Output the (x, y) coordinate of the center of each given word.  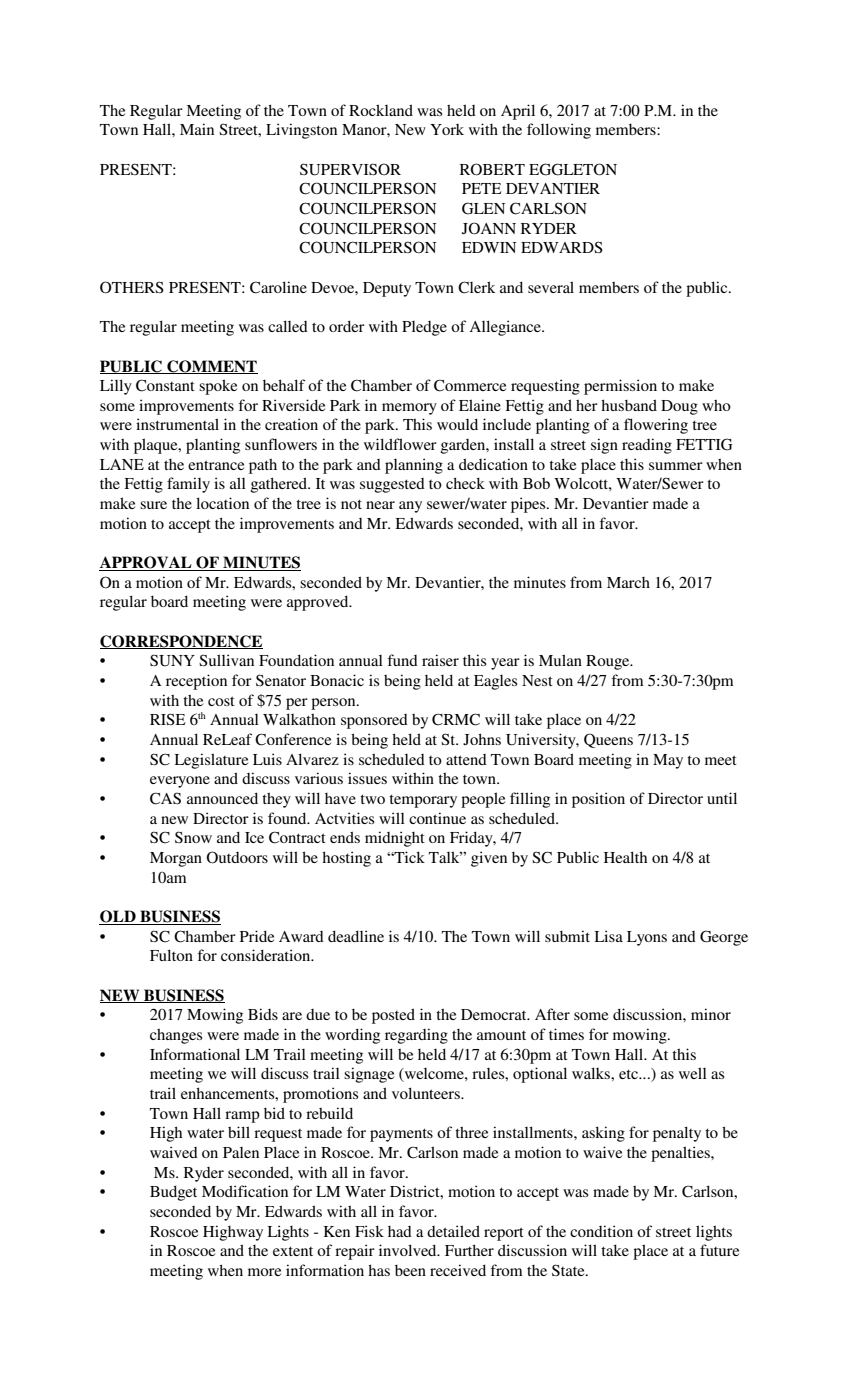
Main (197, 129)
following (559, 131)
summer (676, 466)
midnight (395, 839)
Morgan (176, 859)
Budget (173, 1193)
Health (625, 857)
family (188, 485)
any (410, 507)
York (447, 129)
